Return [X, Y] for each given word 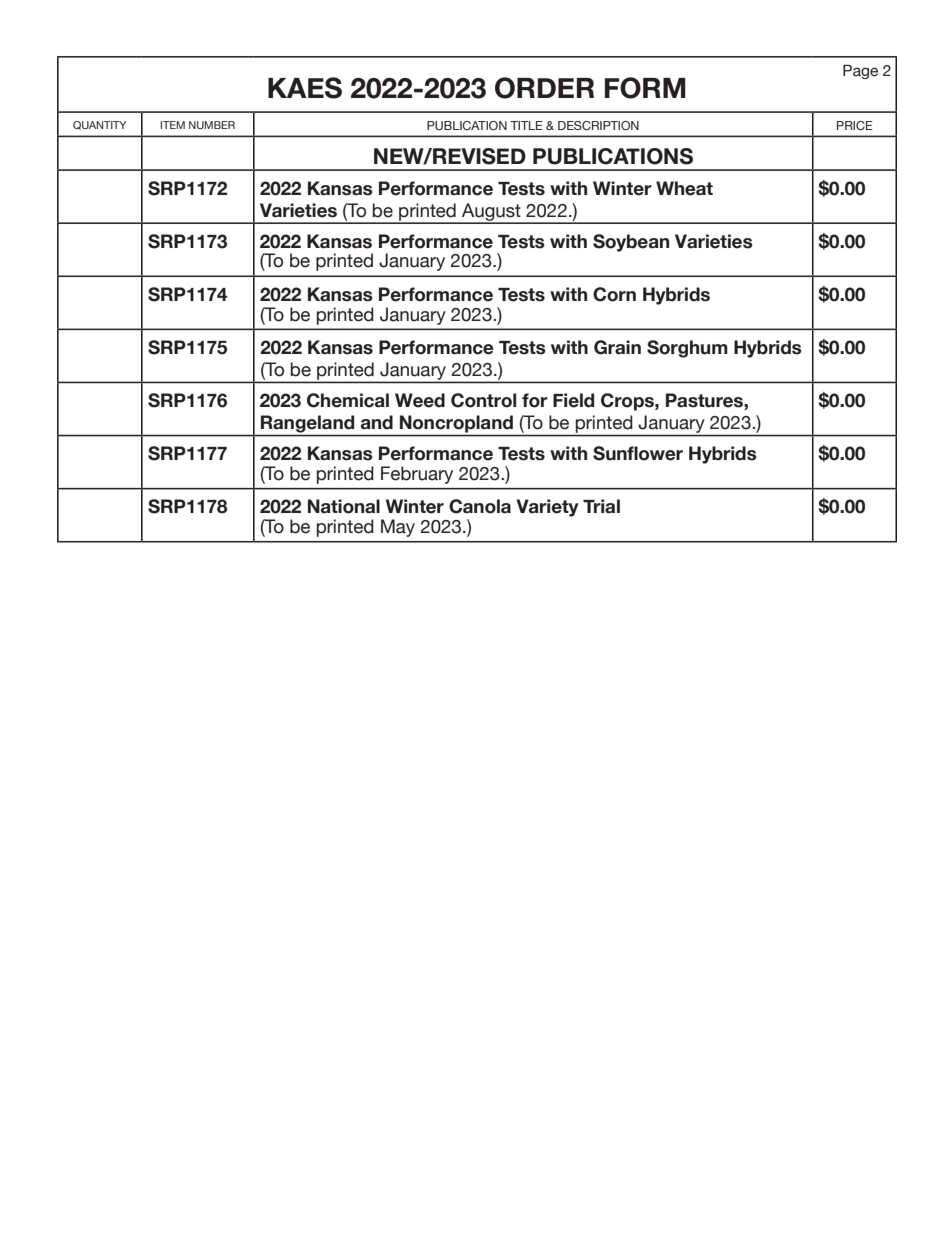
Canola [480, 506]
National [344, 506]
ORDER [544, 88]
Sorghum [687, 349]
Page [860, 71]
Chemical [348, 400]
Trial [601, 506]
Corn [614, 294]
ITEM [172, 125]
